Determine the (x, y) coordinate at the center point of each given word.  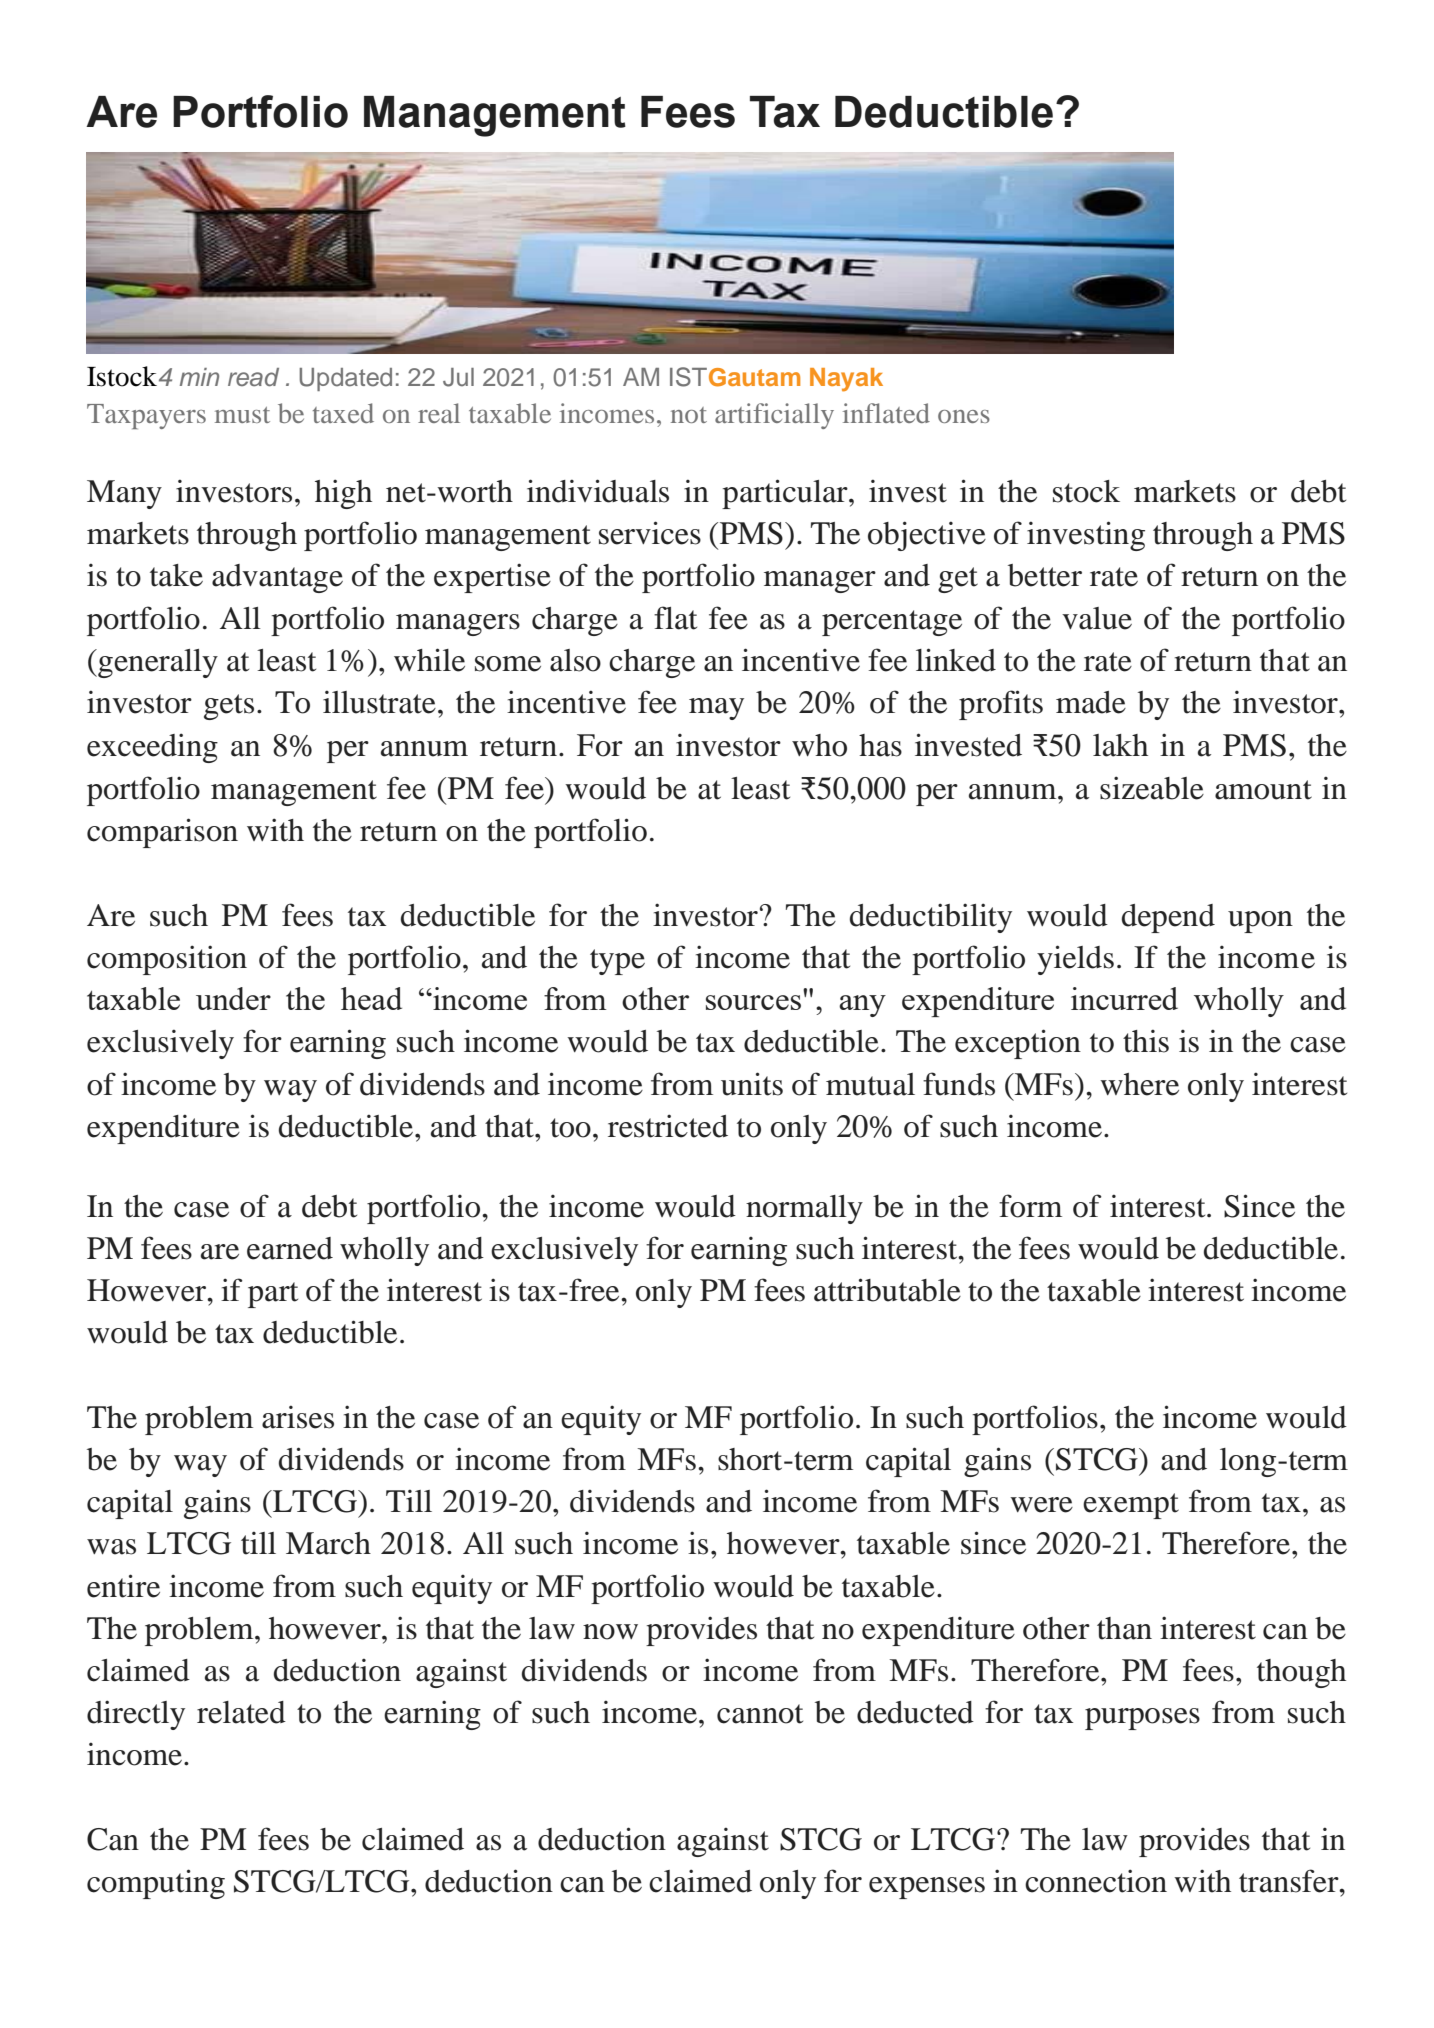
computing (156, 1884)
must (242, 415)
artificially (774, 416)
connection (1096, 1881)
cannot (760, 1714)
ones (964, 416)
